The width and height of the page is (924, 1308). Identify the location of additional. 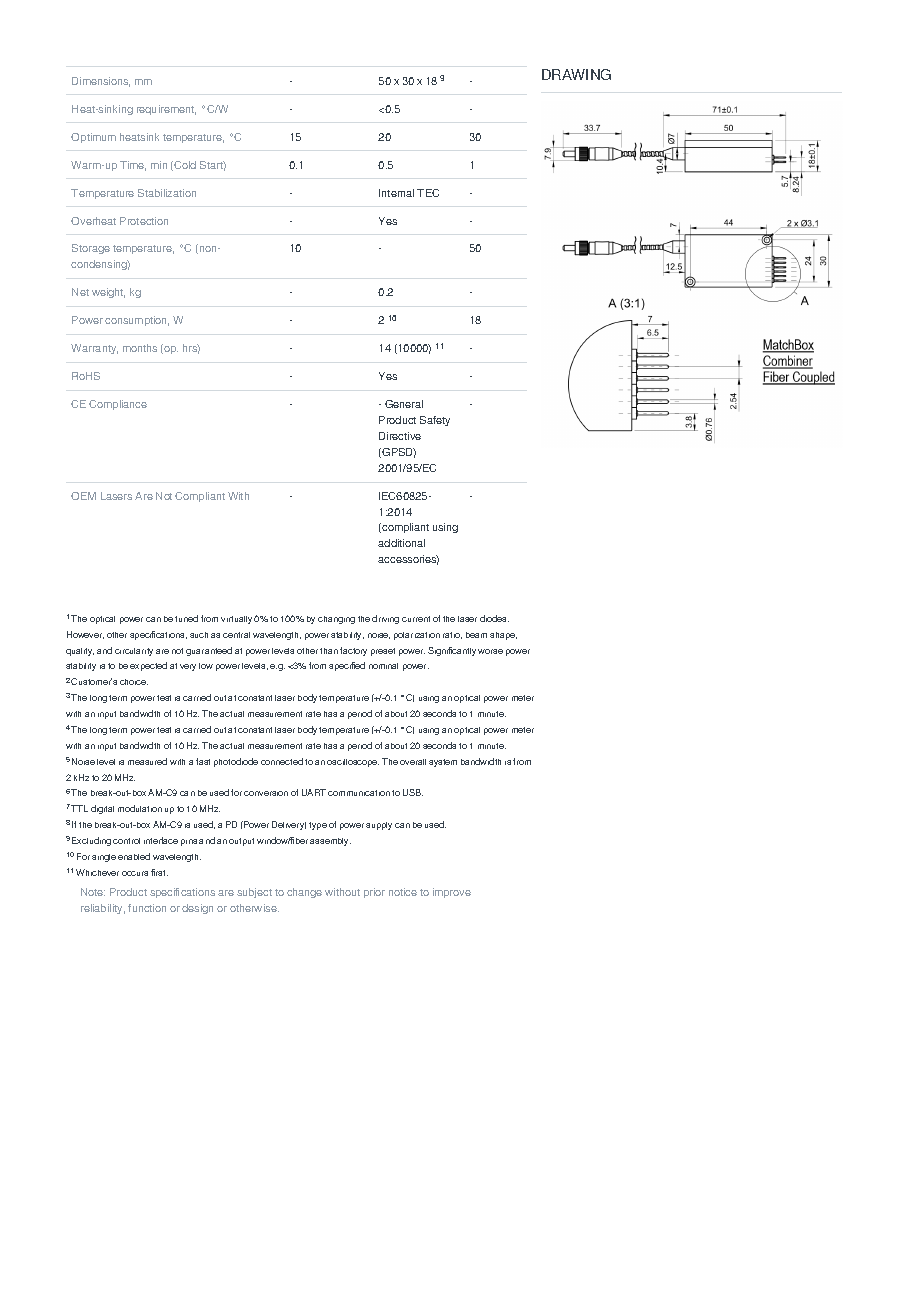
(401, 543).
